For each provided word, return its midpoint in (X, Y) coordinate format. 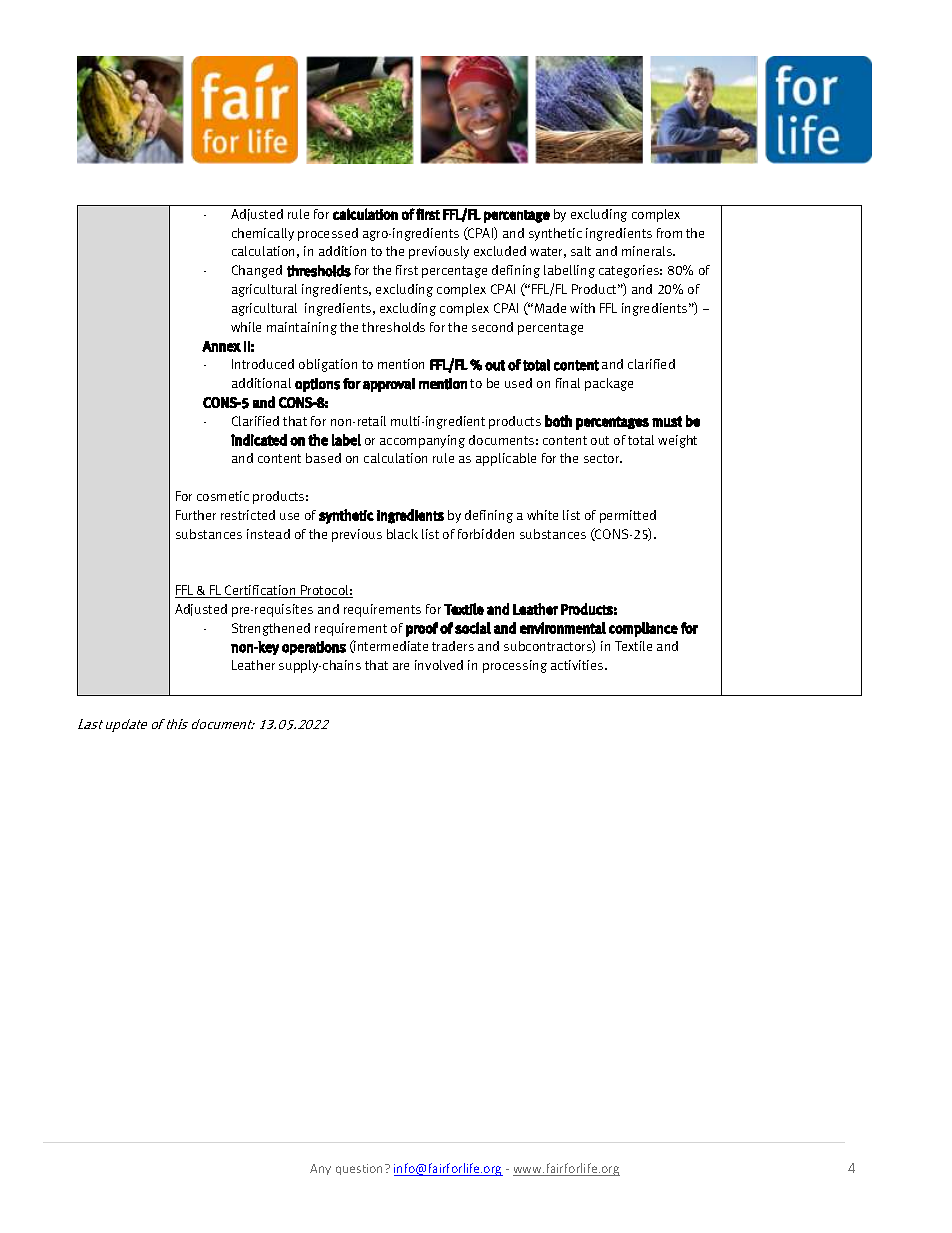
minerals (648, 251)
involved (439, 665)
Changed (257, 271)
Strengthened (271, 629)
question (361, 1169)
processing (515, 666)
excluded (500, 251)
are (401, 666)
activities (578, 665)
